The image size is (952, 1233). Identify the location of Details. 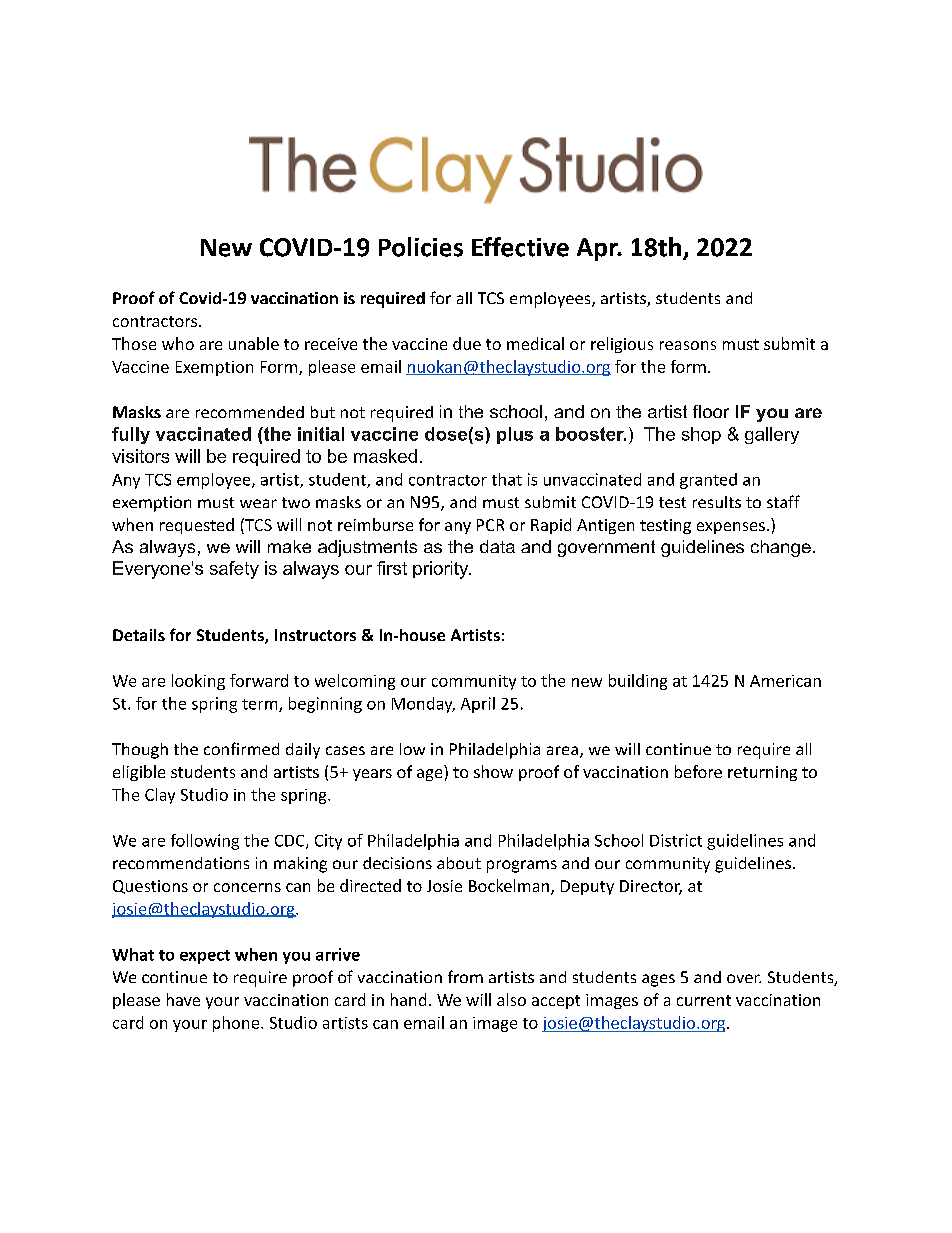
(139, 635).
